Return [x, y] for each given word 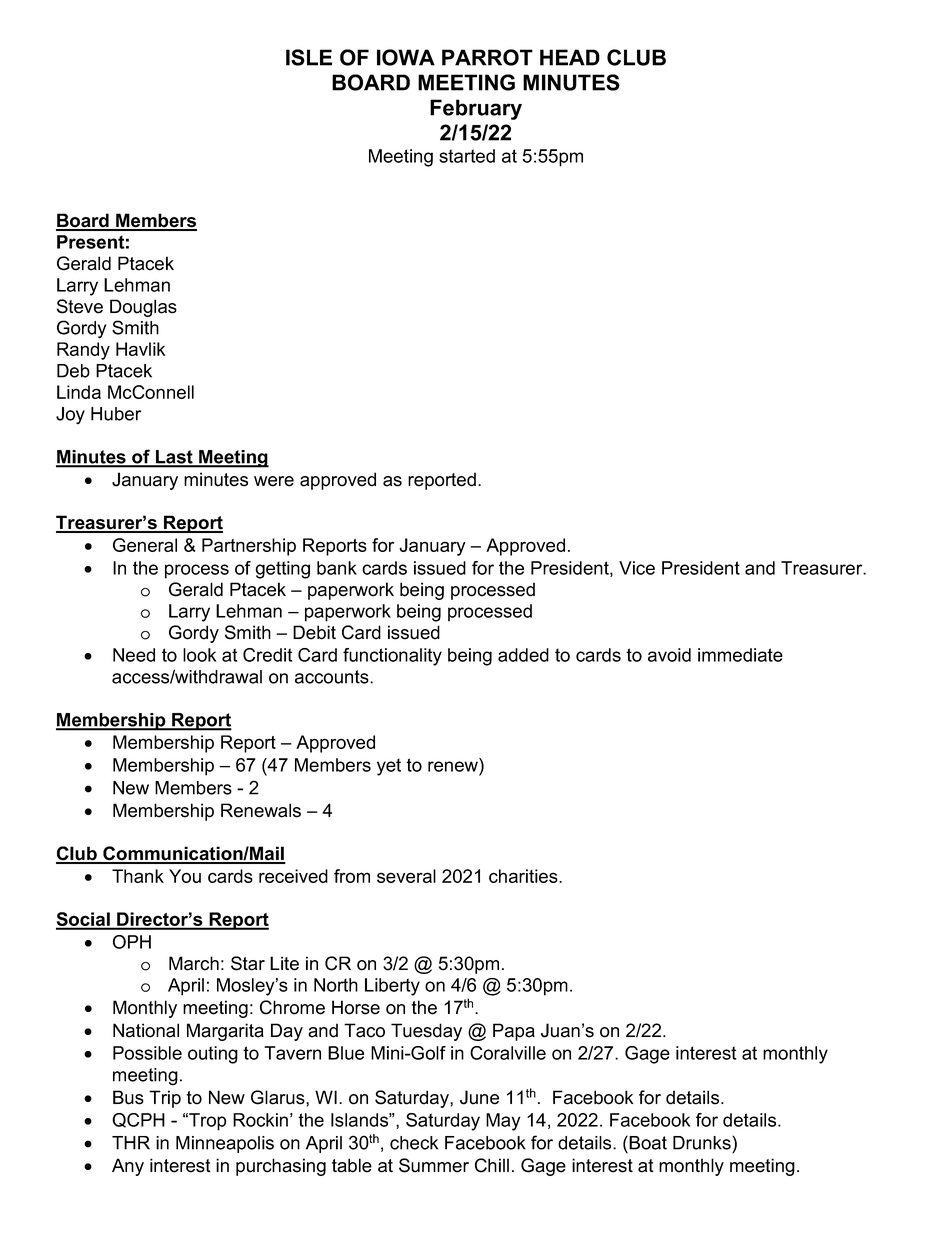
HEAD [570, 57]
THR [131, 1143]
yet [389, 767]
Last [174, 458]
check [414, 1143]
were [274, 481]
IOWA [406, 57]
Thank [138, 876]
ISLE [309, 57]
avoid [669, 655]
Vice [637, 568]
